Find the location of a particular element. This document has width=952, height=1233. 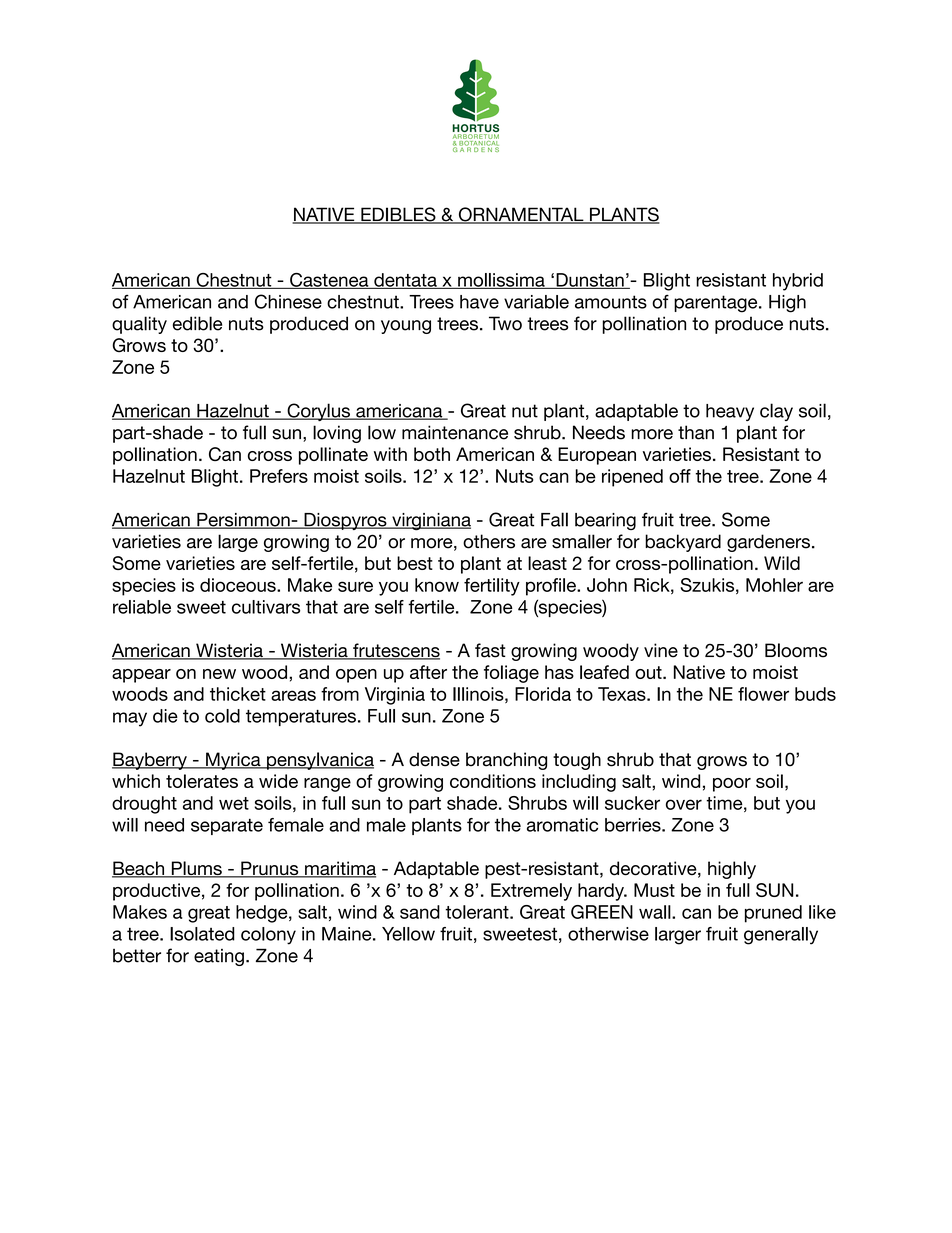

Yellow is located at coordinates (408, 934).
